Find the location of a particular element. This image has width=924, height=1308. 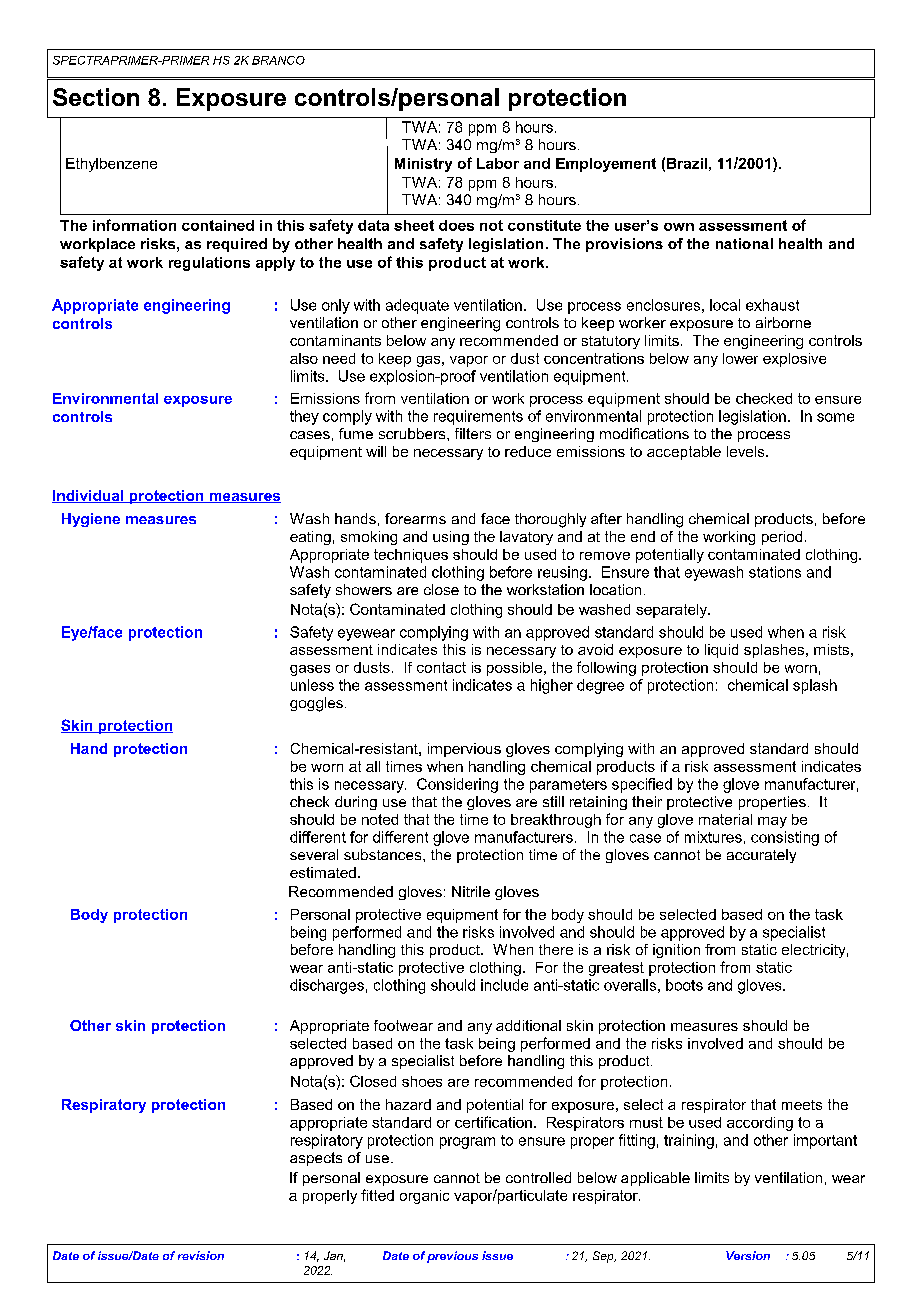

Section is located at coordinates (96, 97).
